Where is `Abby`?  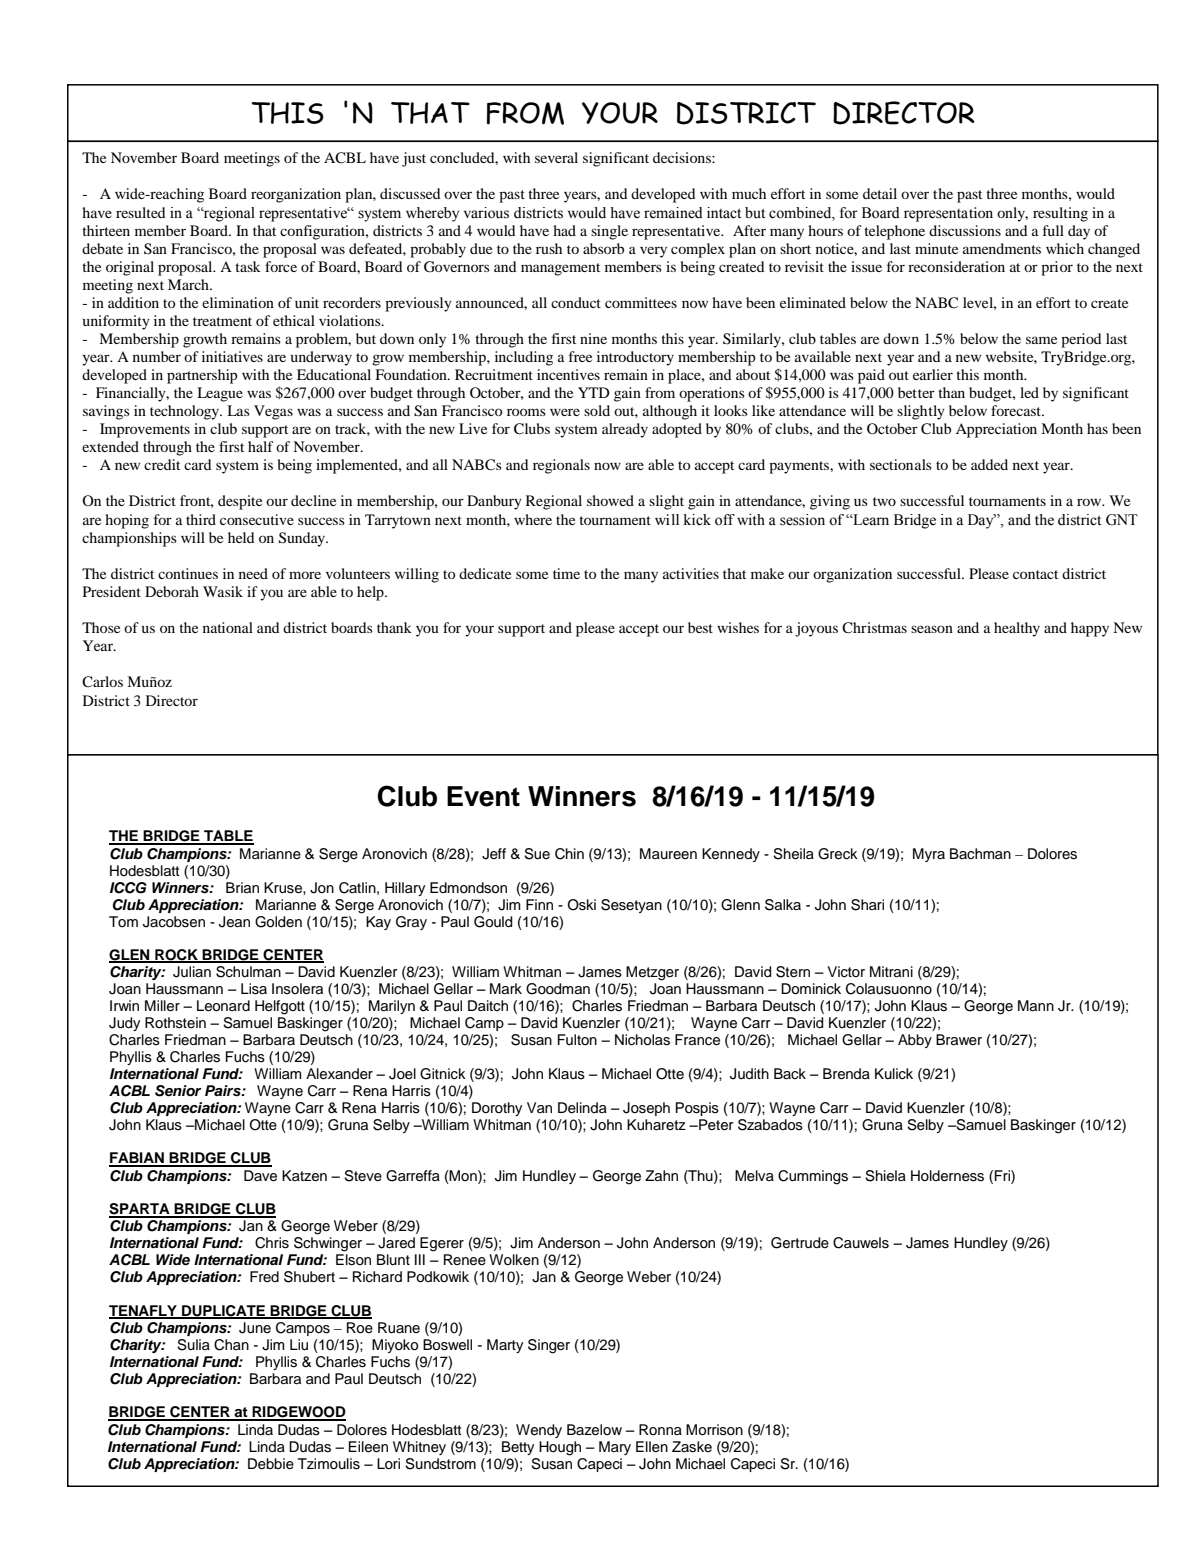
Abby is located at coordinates (915, 1041).
